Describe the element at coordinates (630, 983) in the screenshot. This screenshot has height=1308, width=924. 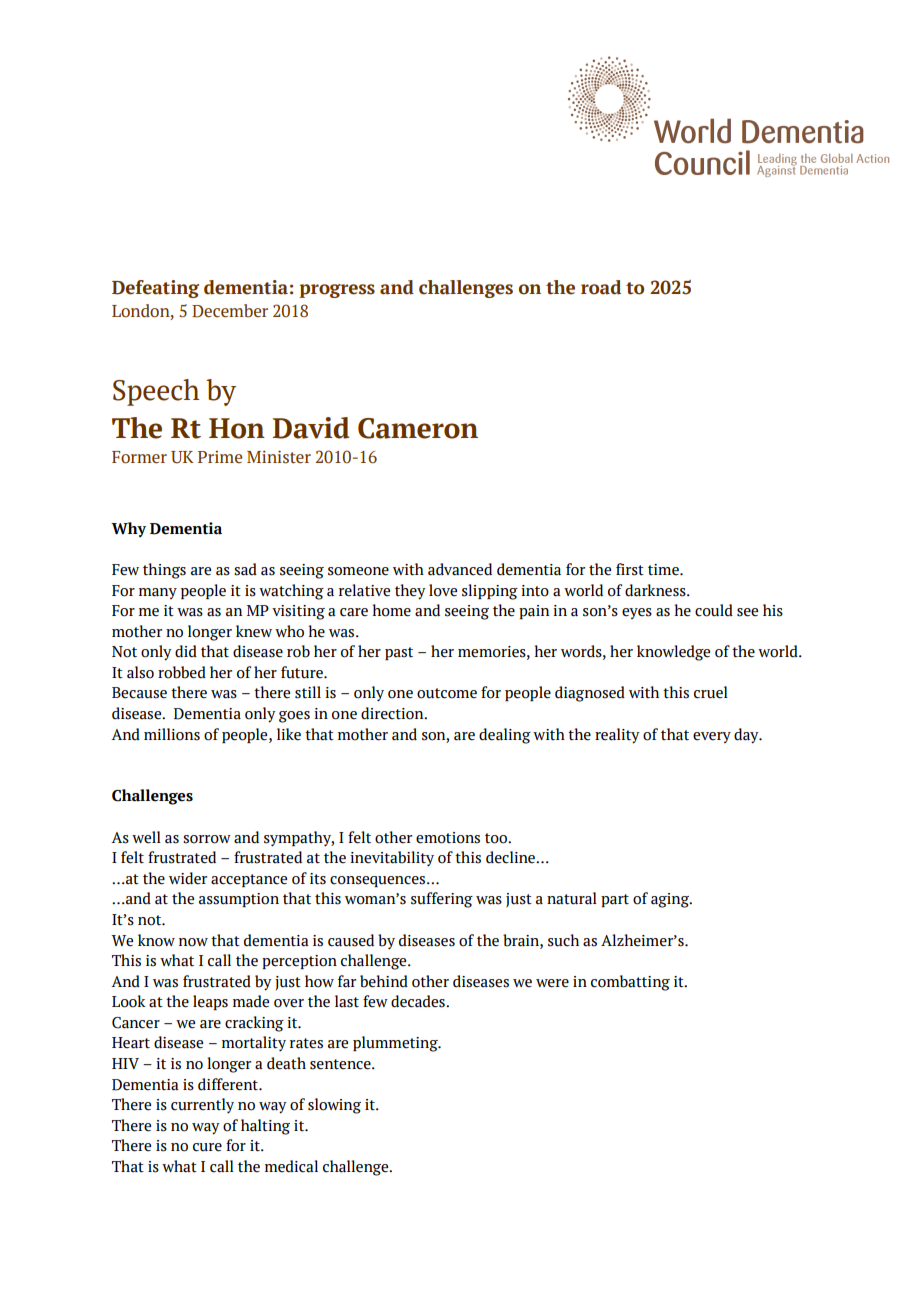
I see `combatting` at that location.
